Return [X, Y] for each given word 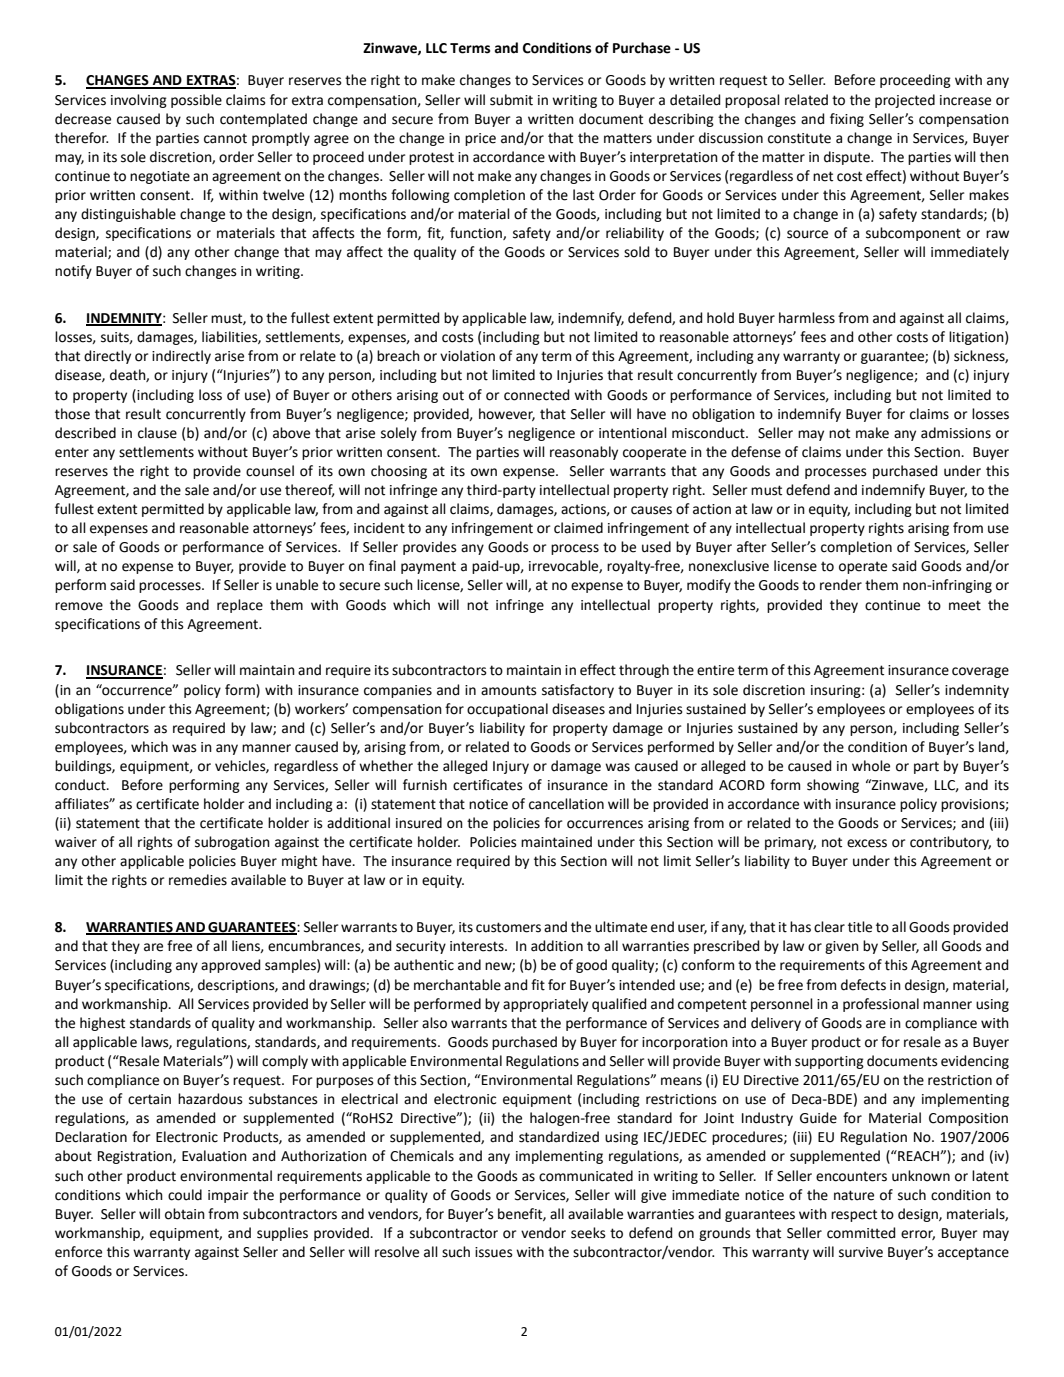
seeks [588, 1233]
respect [854, 1215]
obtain [185, 1214]
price [480, 139]
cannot [225, 138]
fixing [847, 120]
